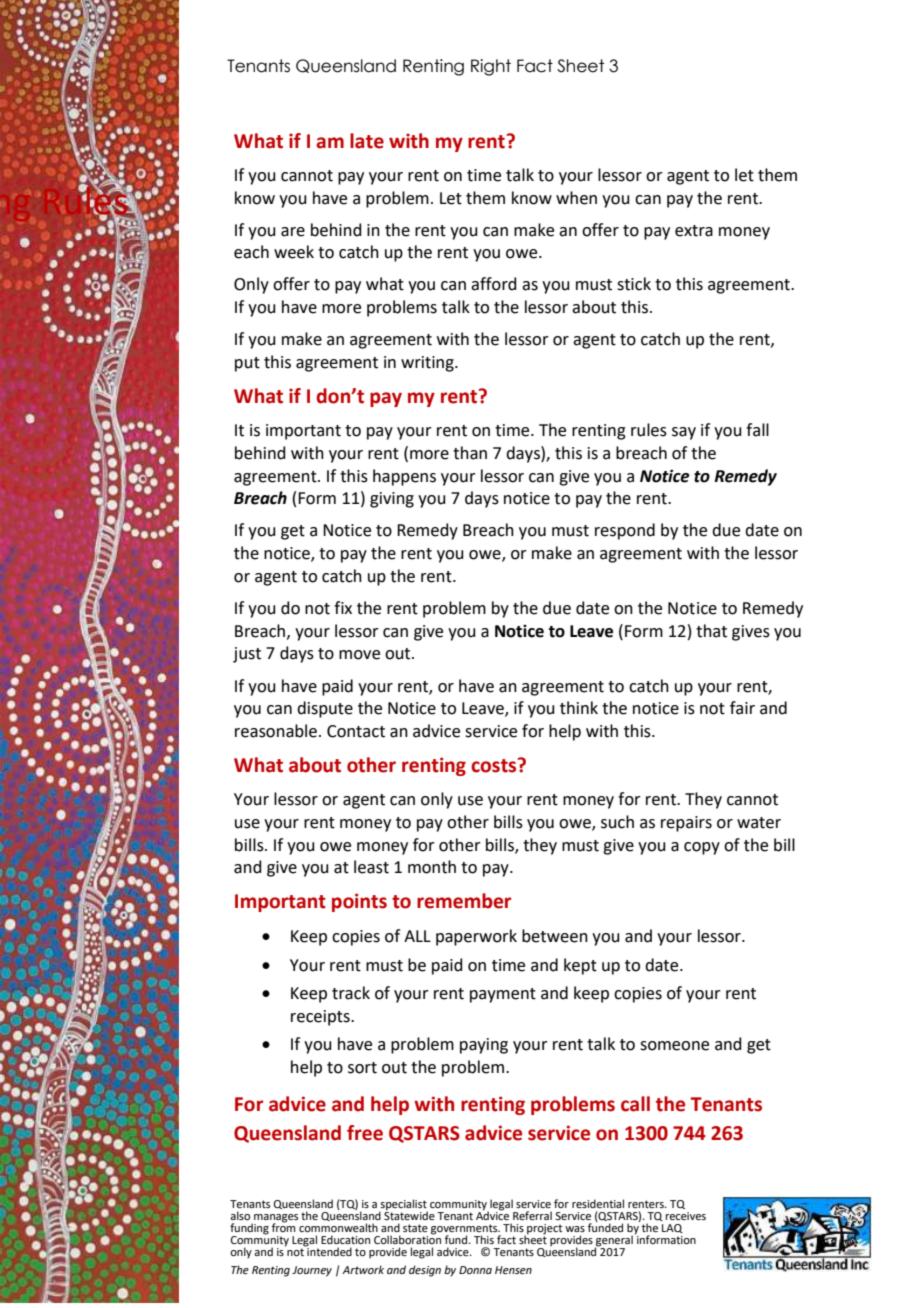 This page has height=1308, width=924. Describe the element at coordinates (711, 631) in the page. I see `that` at that location.
